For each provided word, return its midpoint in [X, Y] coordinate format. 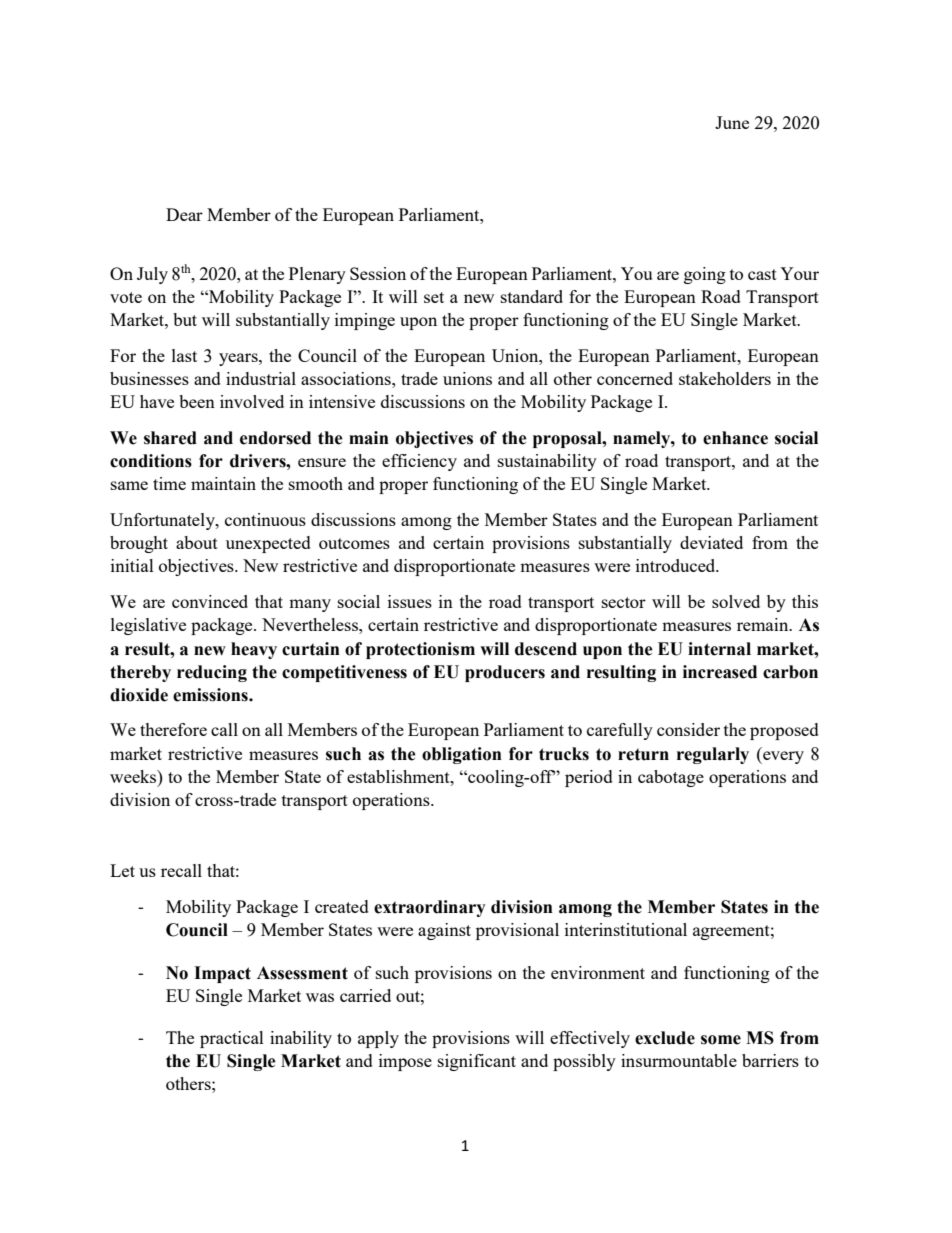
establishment [399, 776]
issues [410, 601]
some [721, 1040]
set [434, 297]
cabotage [671, 778]
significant [477, 1062]
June [732, 122]
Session [378, 273]
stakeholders [725, 378]
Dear [184, 214]
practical [232, 1039]
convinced [210, 601]
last [184, 355]
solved [736, 601]
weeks [134, 776]
